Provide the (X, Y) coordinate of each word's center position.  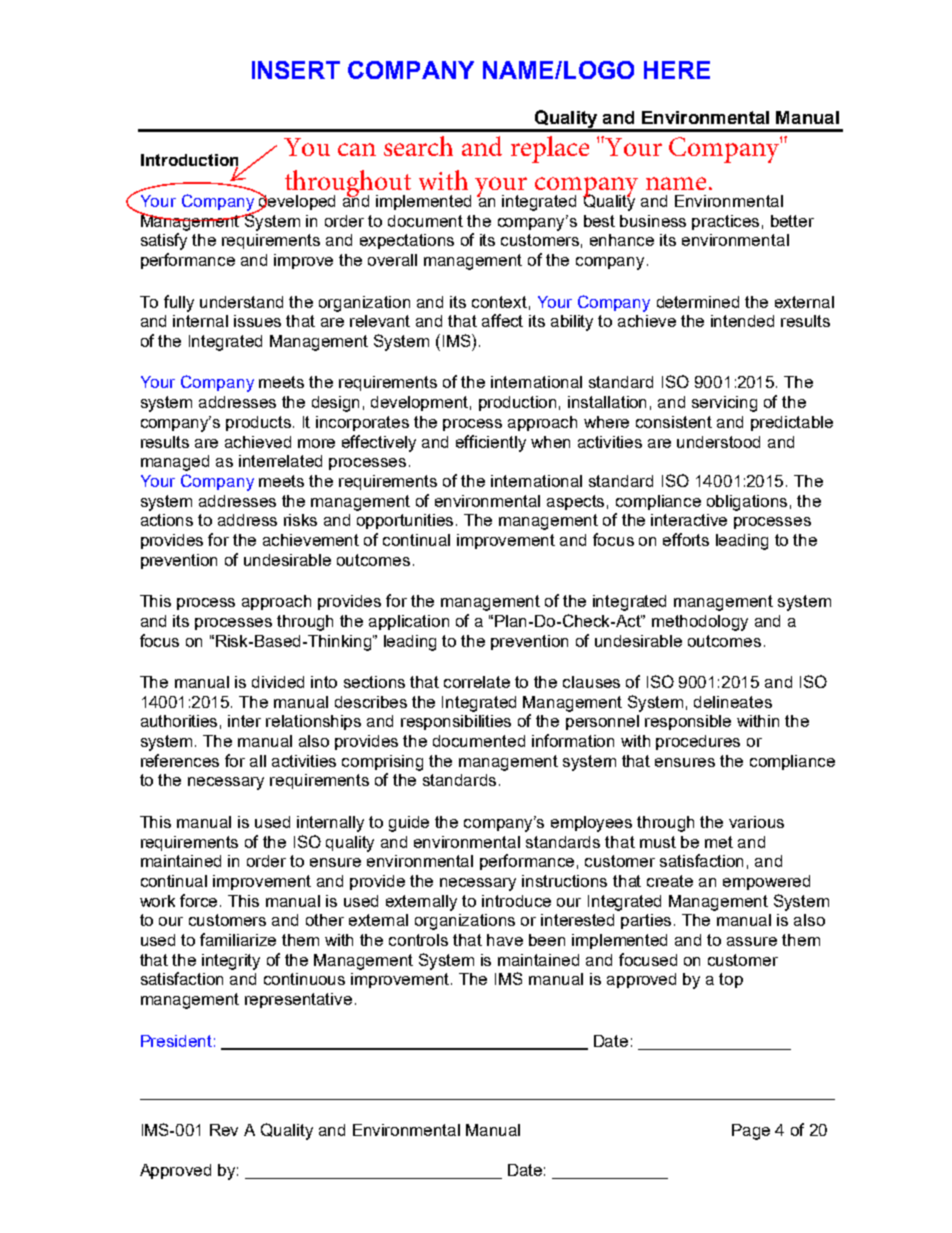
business (653, 221)
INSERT (296, 70)
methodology (700, 623)
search (418, 146)
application (409, 622)
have (505, 940)
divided (278, 682)
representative (298, 1000)
